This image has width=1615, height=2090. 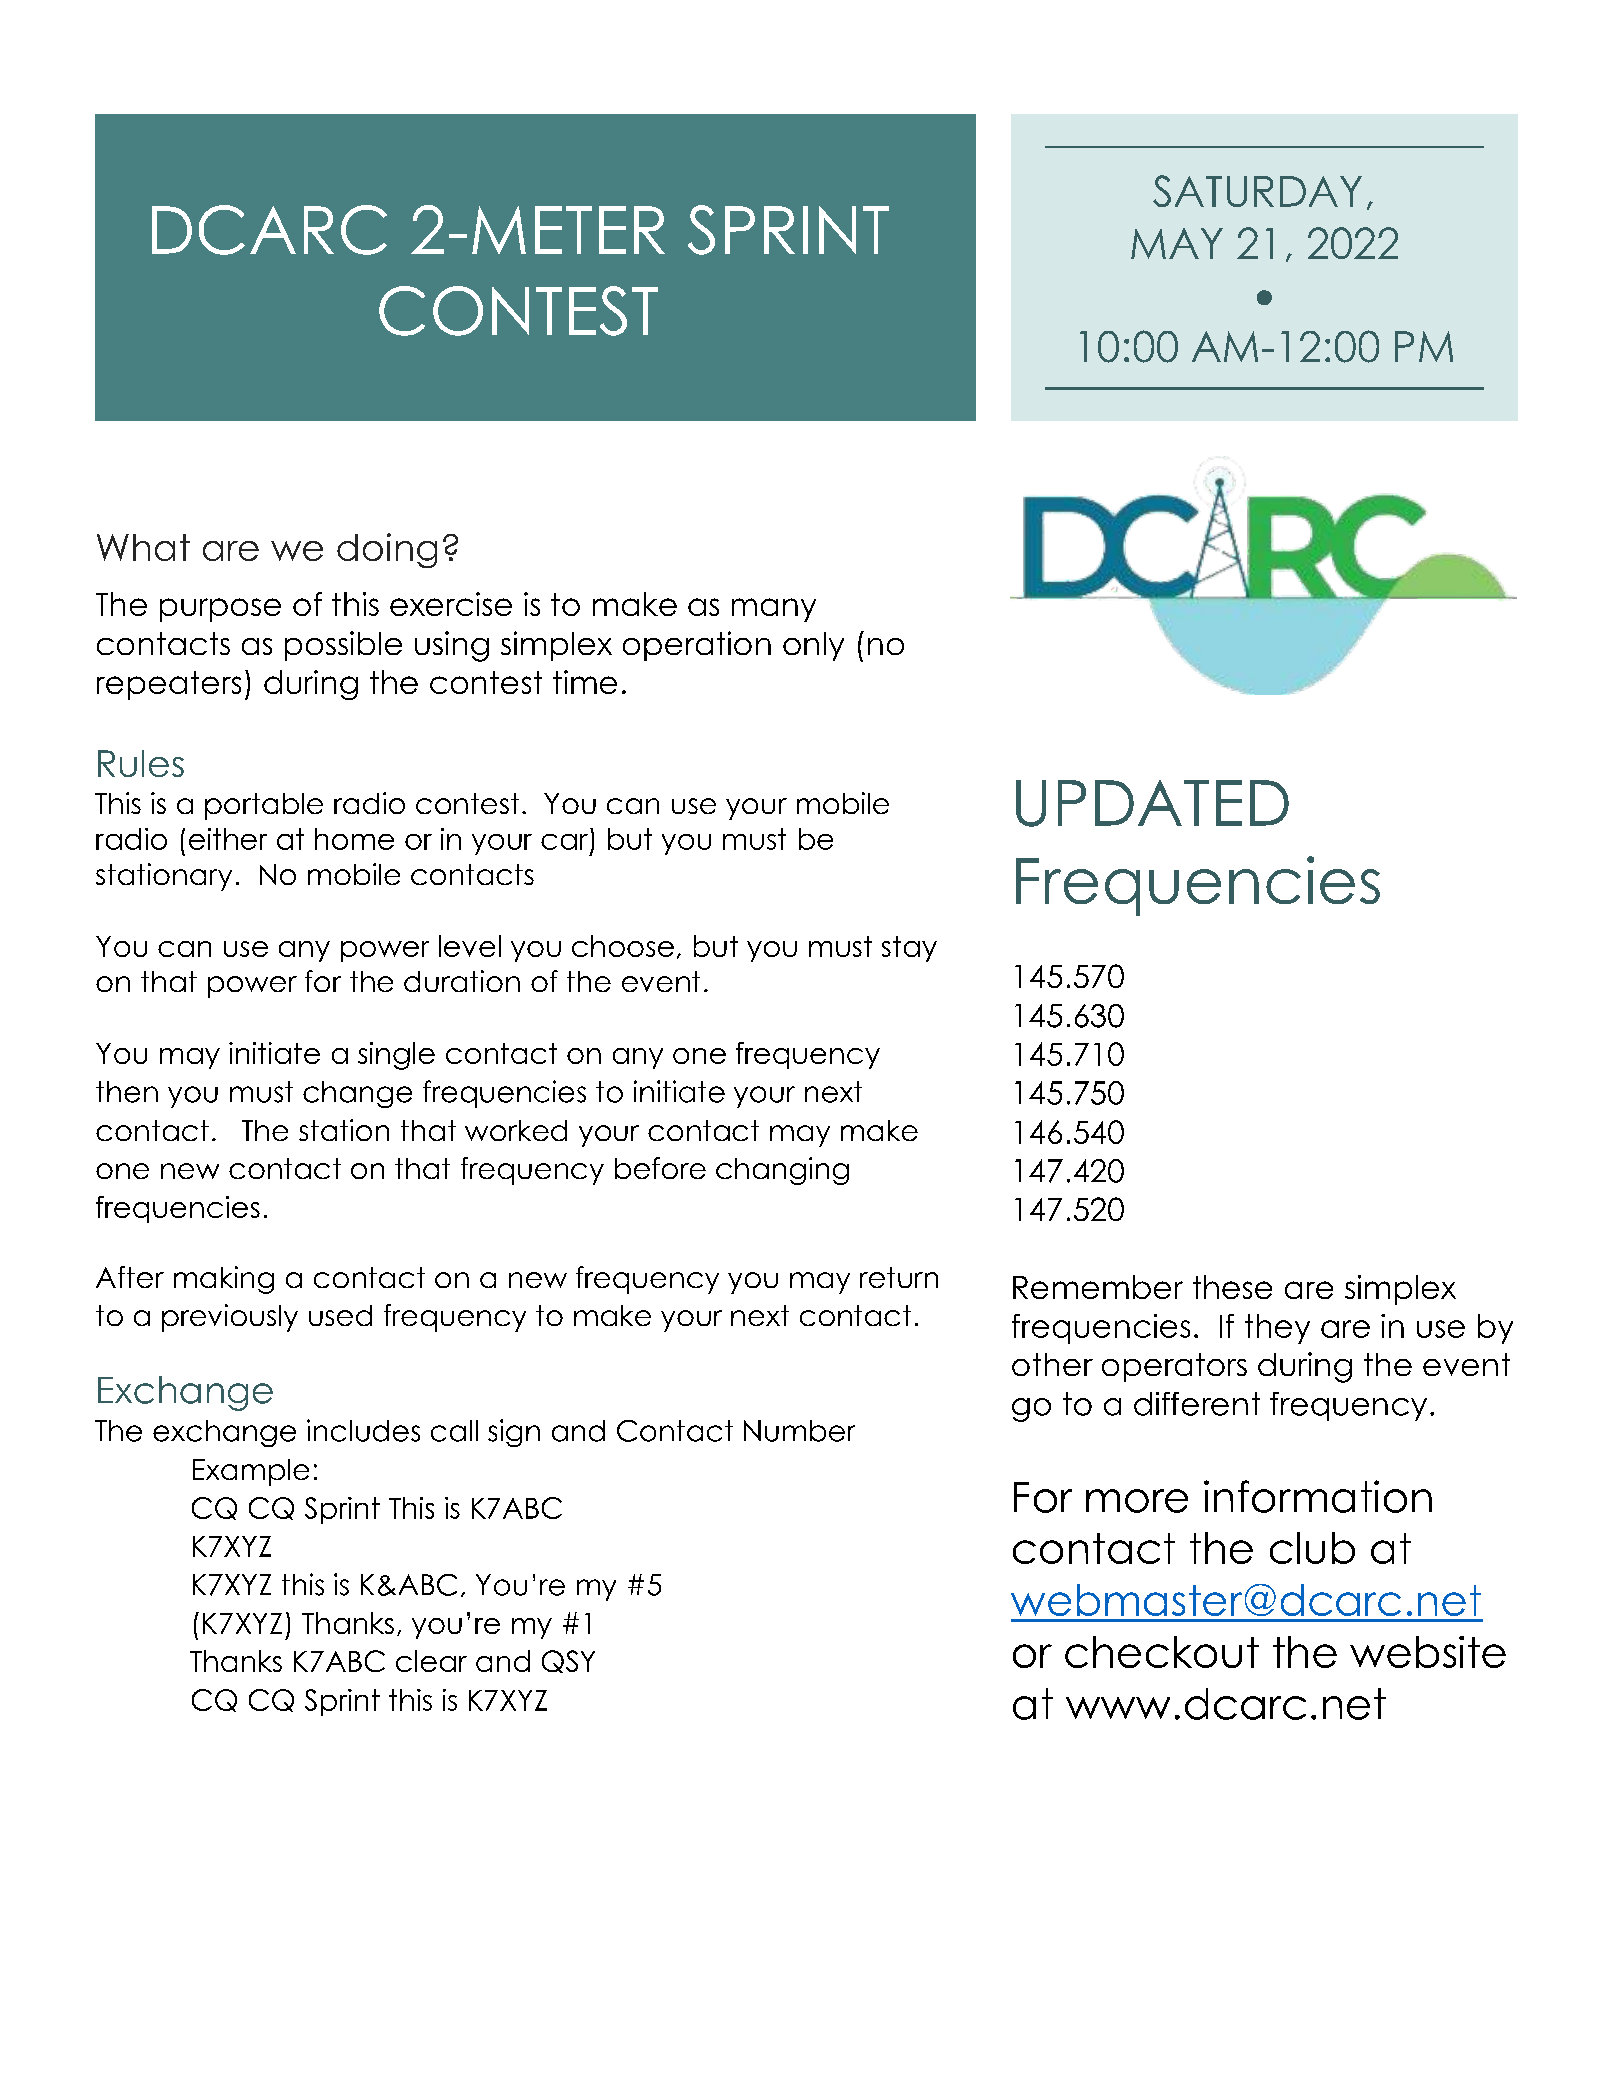 I want to click on either, so click(x=228, y=839).
